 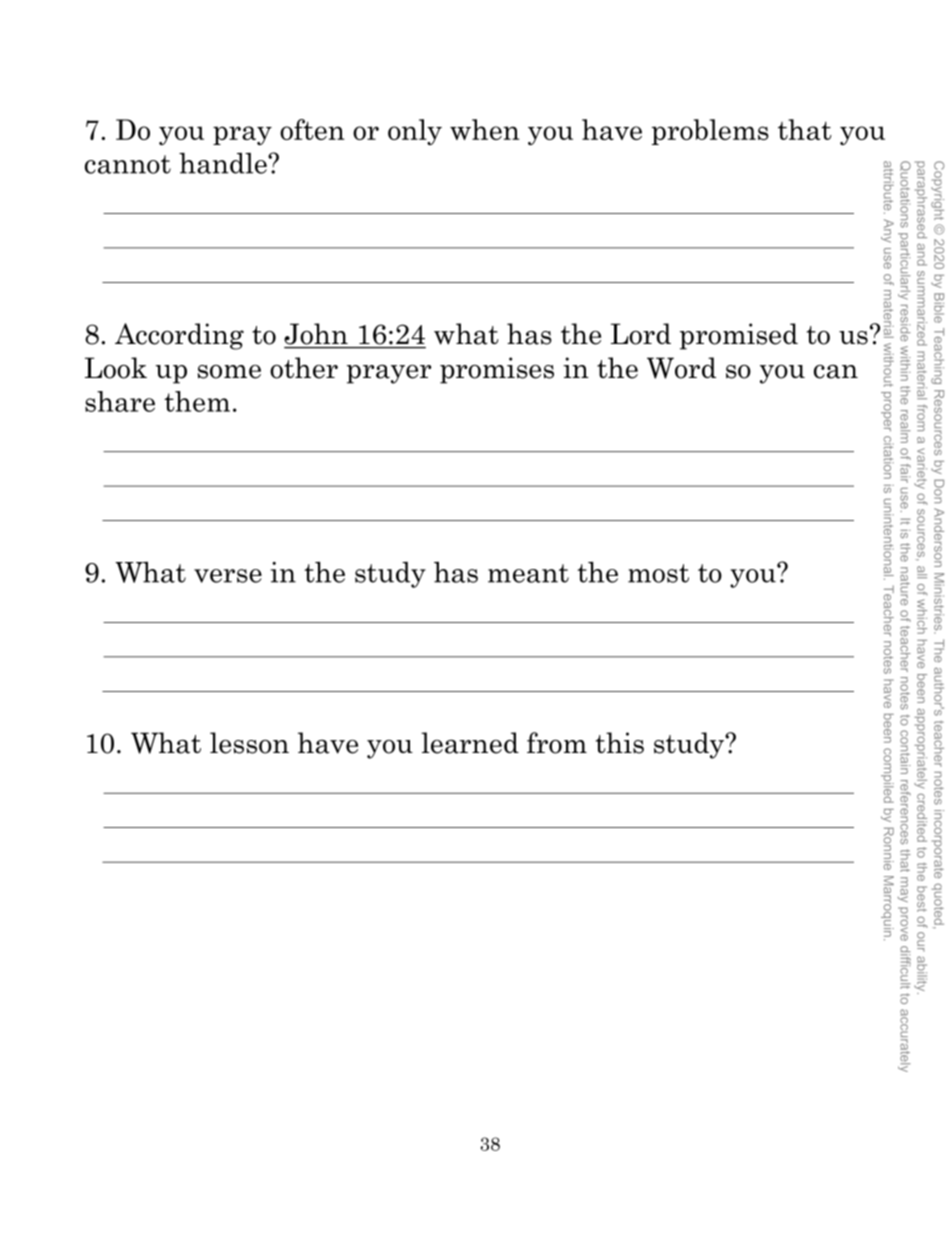 I want to click on this, so click(x=620, y=743).
